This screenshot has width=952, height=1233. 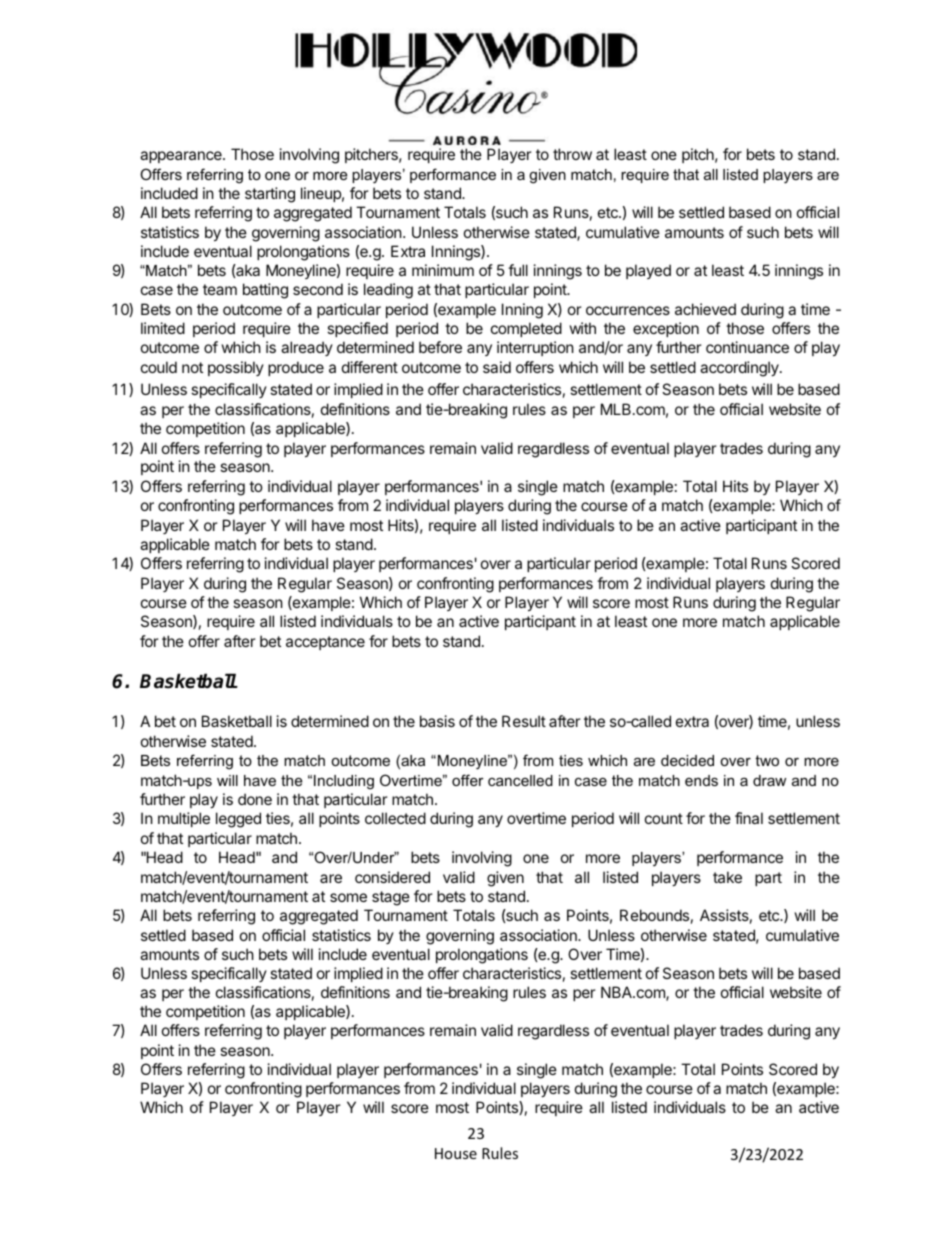 I want to click on House, so click(x=456, y=1153).
